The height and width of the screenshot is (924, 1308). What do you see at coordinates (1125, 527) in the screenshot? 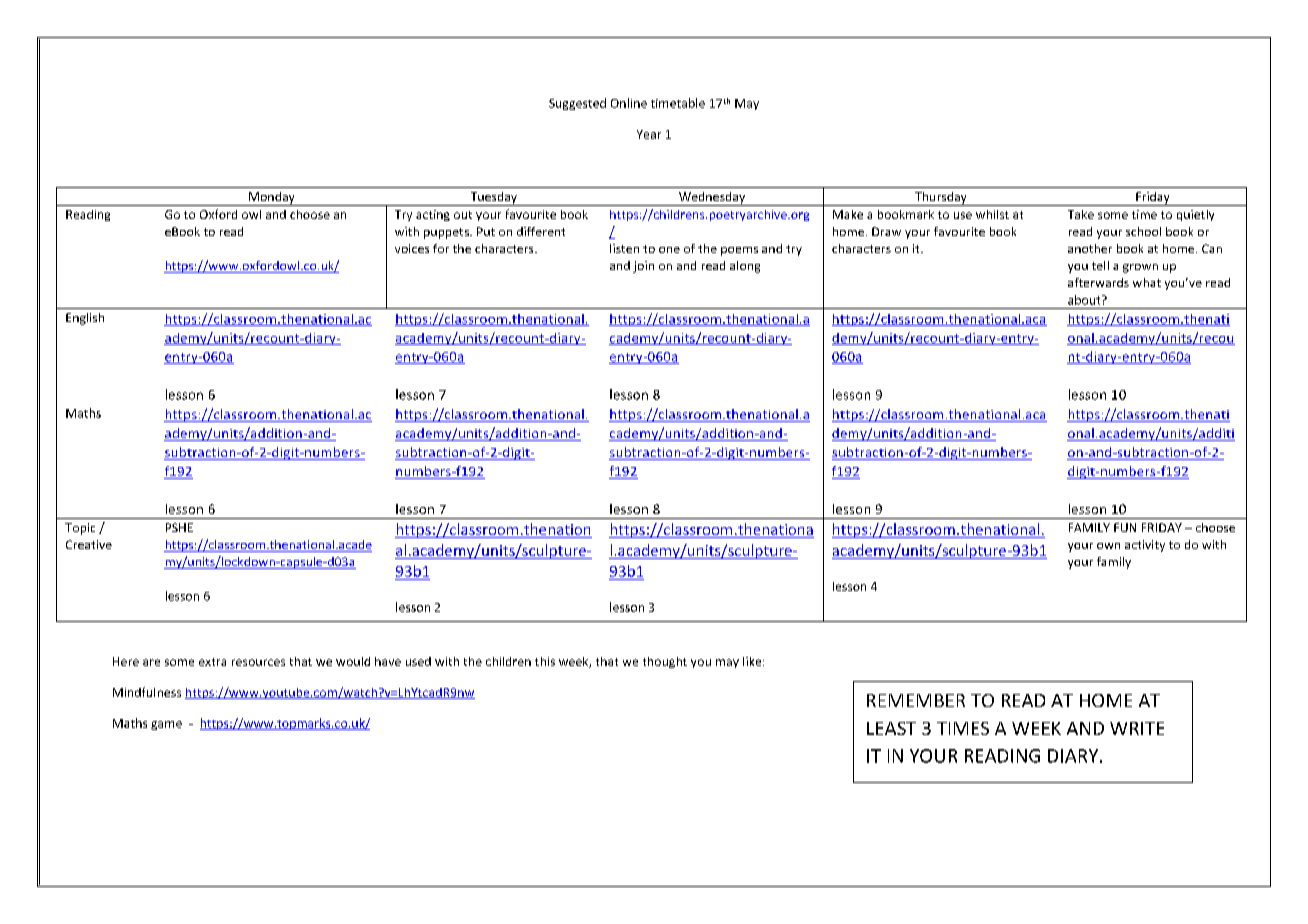
I see `FUN` at bounding box center [1125, 527].
